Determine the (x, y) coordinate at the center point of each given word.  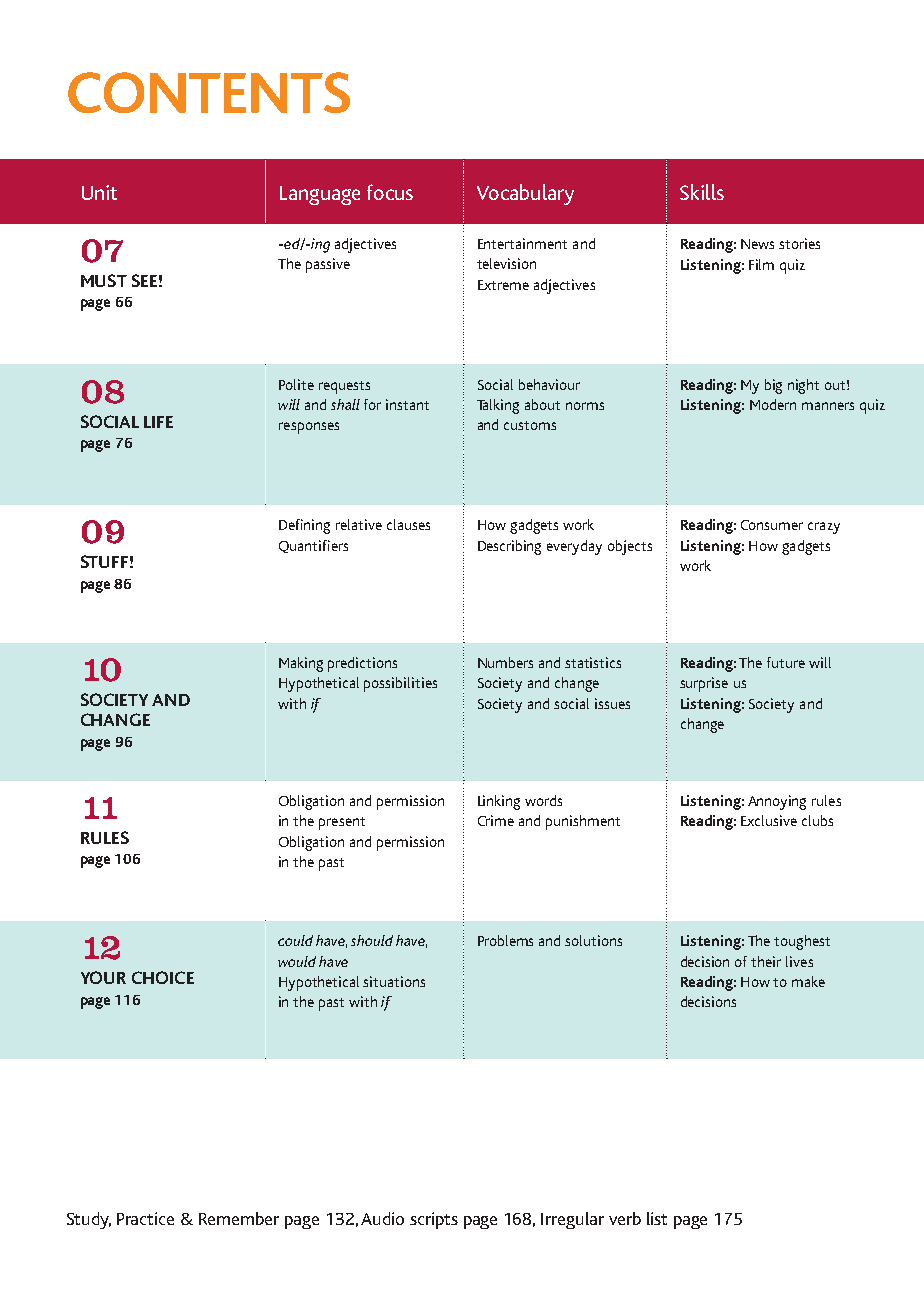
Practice (145, 1218)
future (786, 662)
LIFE (158, 422)
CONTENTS (209, 92)
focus (390, 192)
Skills (702, 192)
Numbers (505, 662)
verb (625, 1218)
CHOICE (163, 977)
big (773, 386)
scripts (434, 1220)
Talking (498, 406)
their (766, 961)
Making (301, 664)
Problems (505, 940)
